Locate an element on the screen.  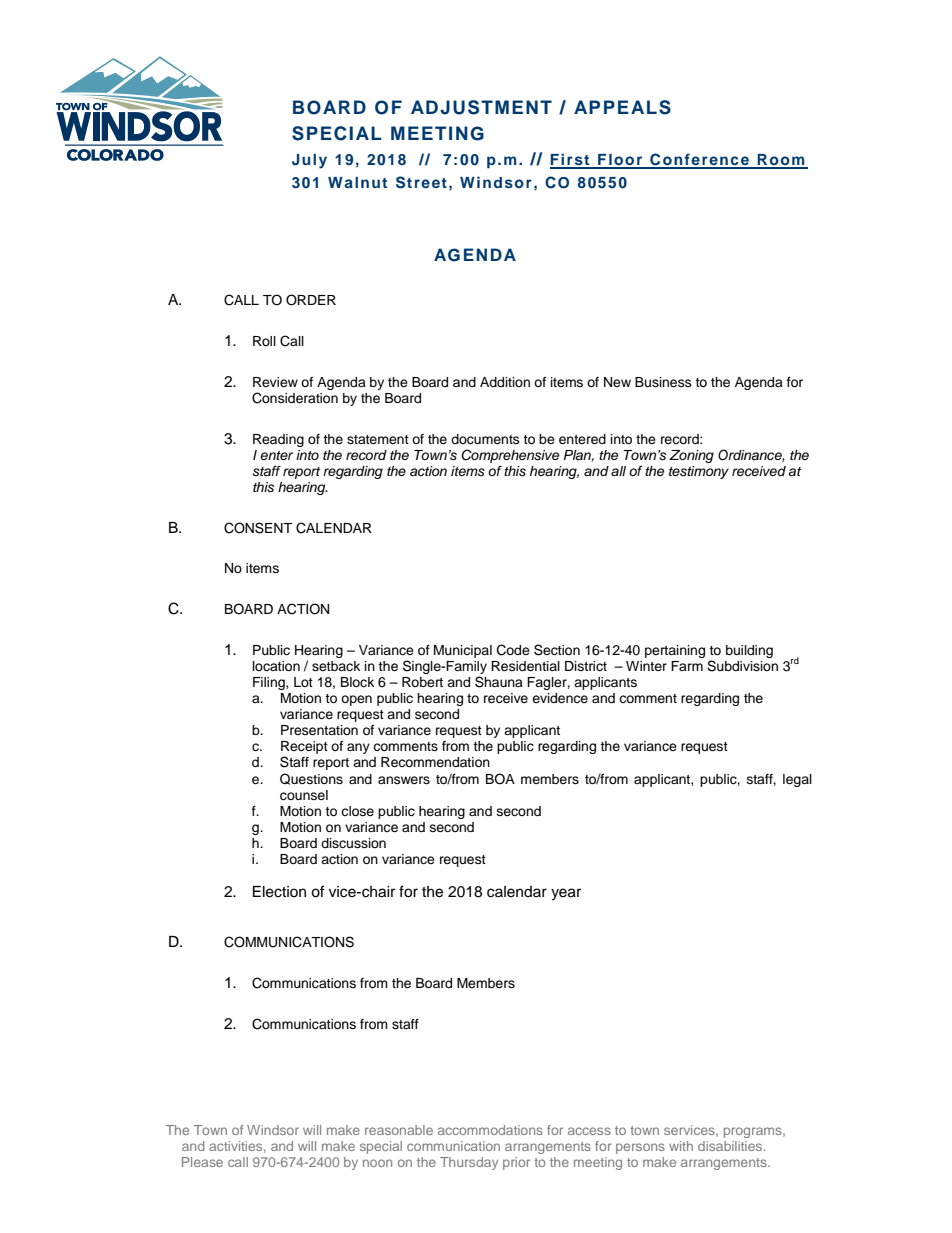
accommodations is located at coordinates (490, 1130).
